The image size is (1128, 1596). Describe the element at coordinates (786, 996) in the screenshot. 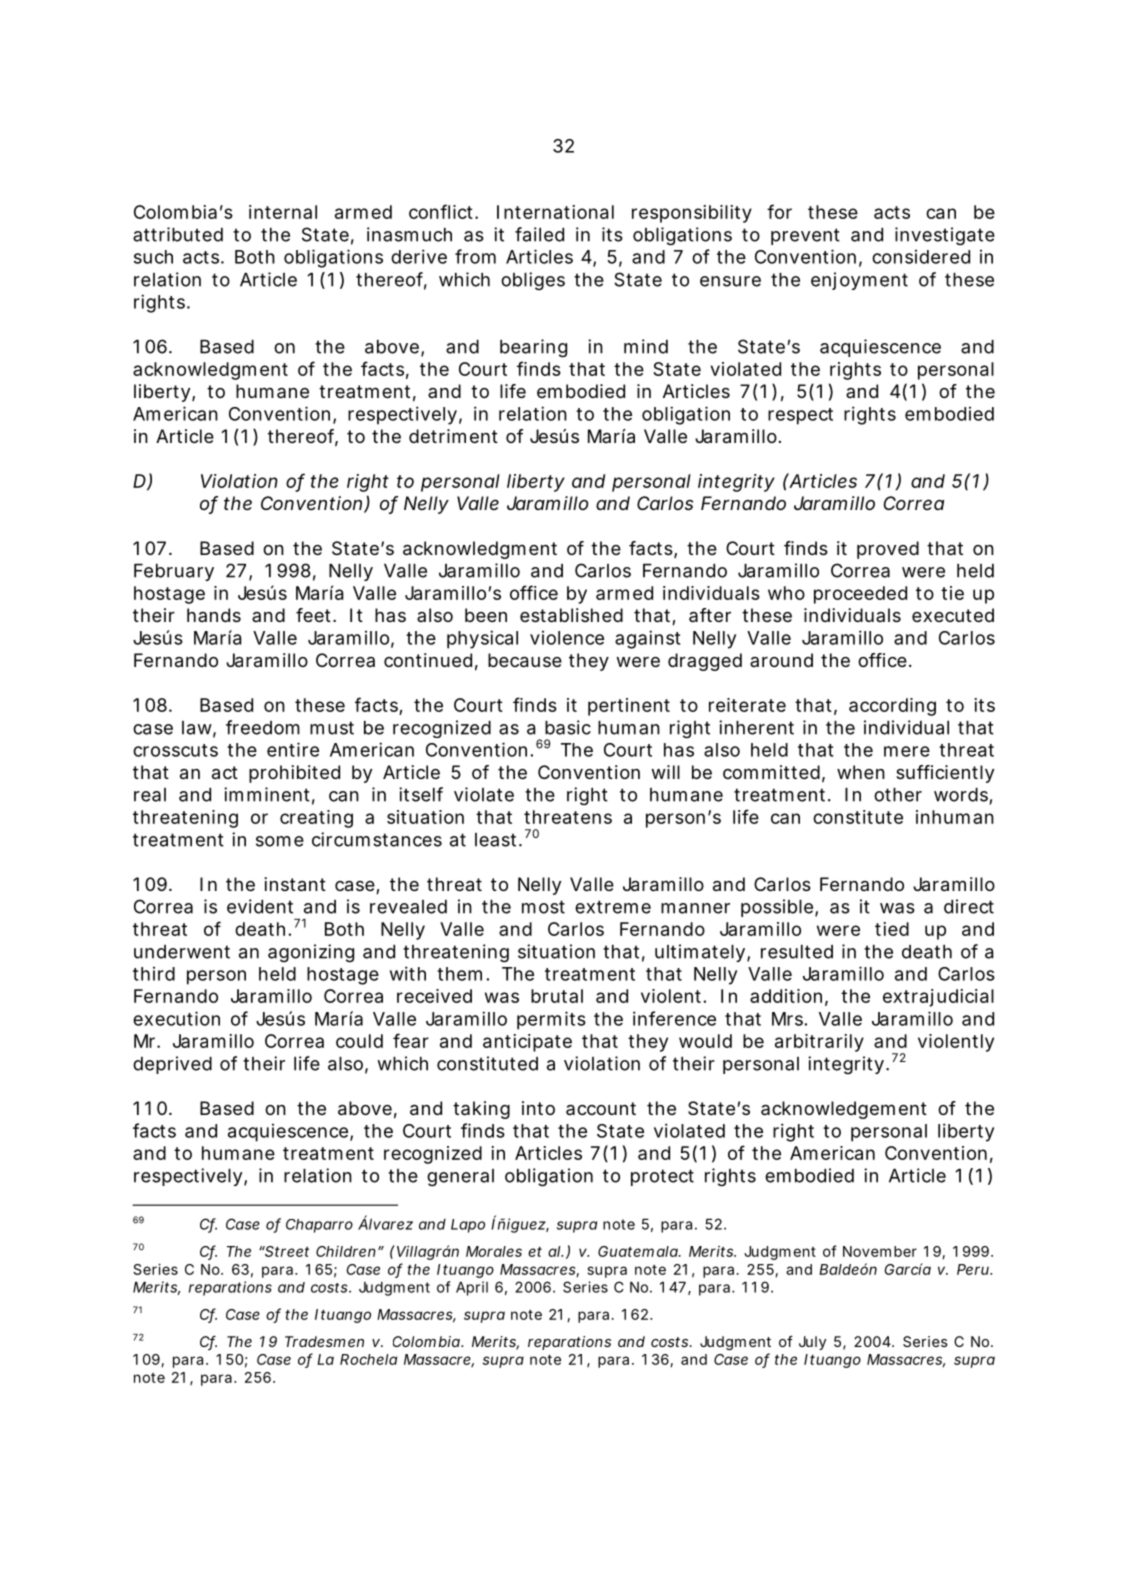

I see `addition` at that location.
